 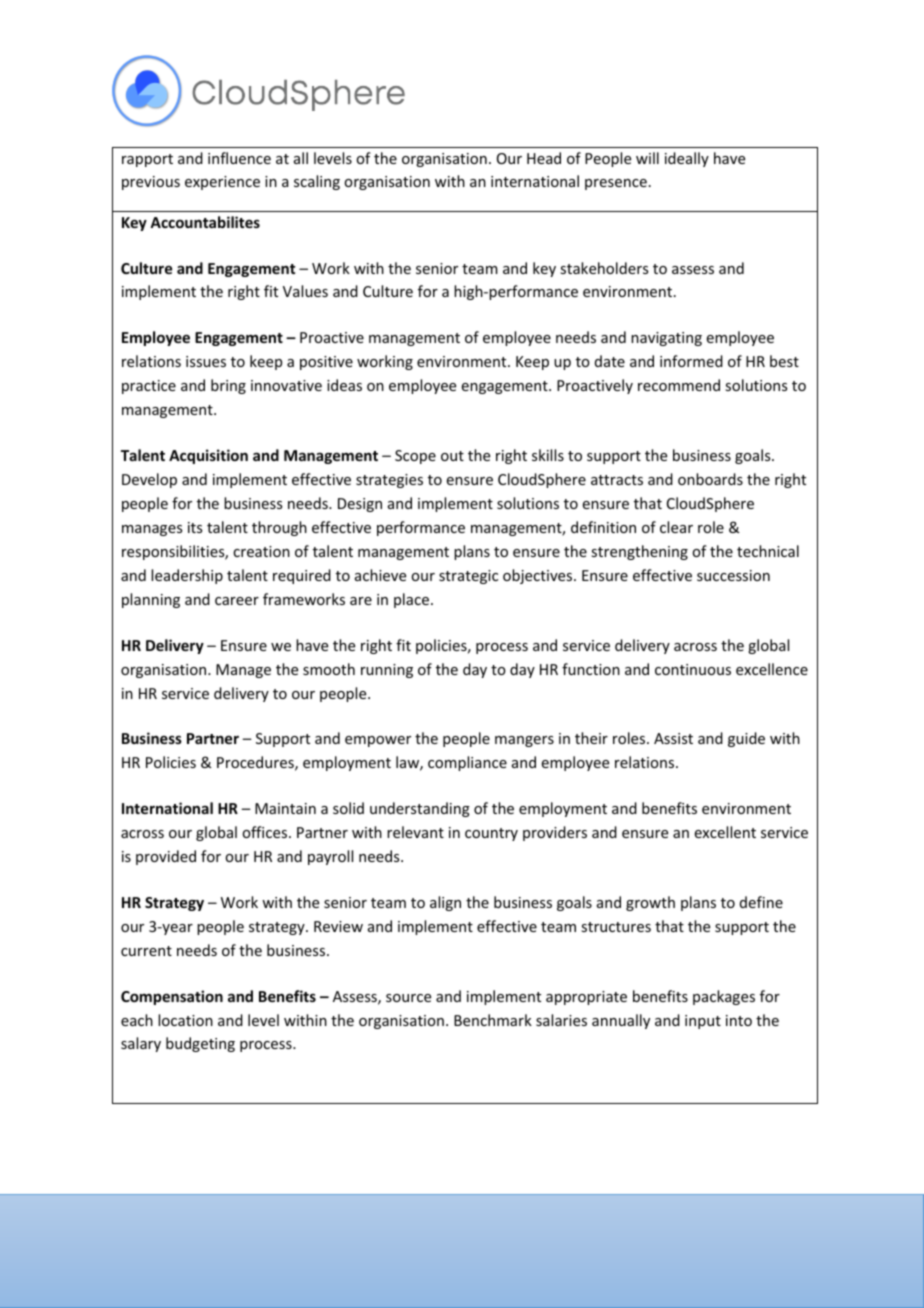 I want to click on strategic, so click(x=468, y=577).
